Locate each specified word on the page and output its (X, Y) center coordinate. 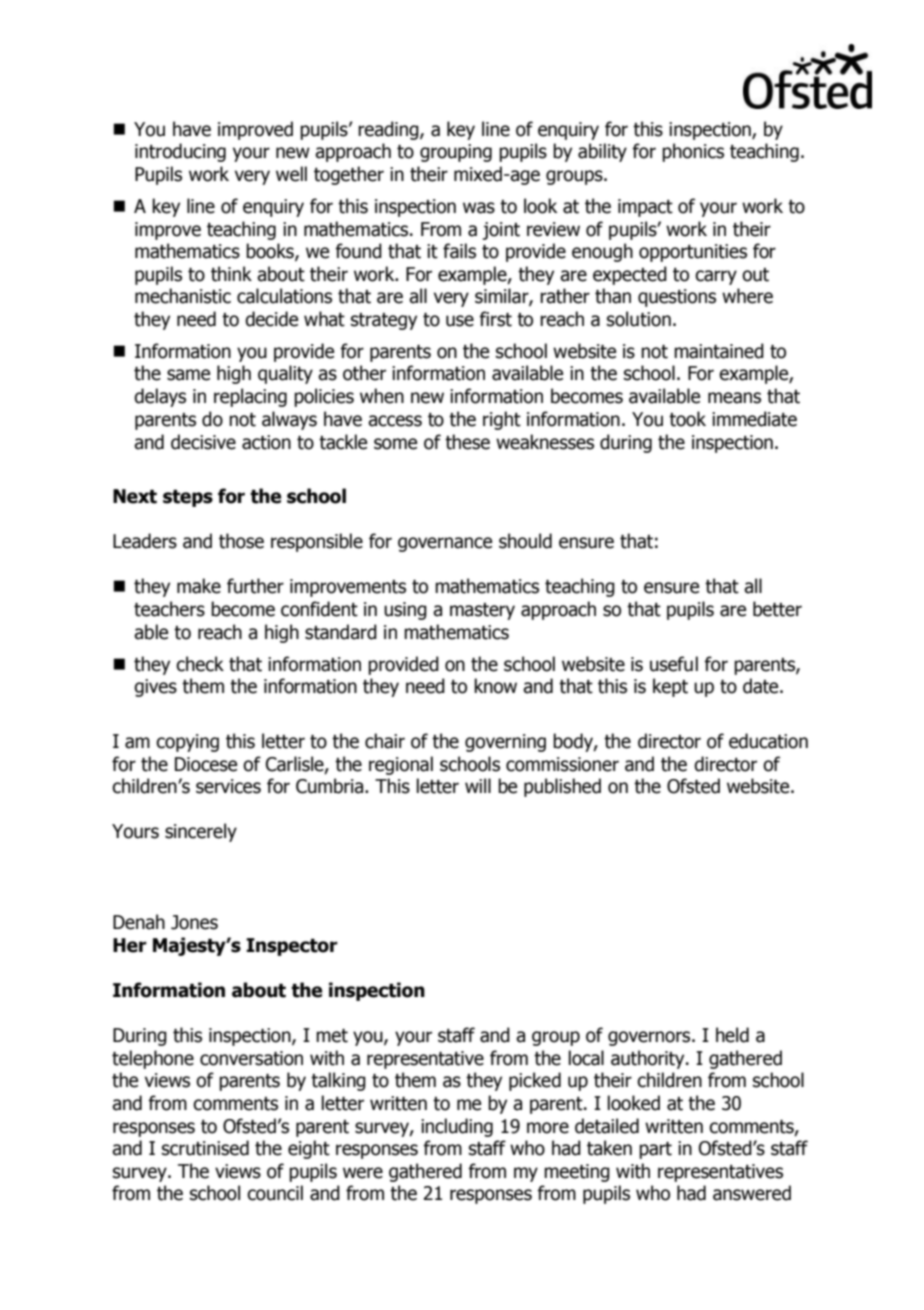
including (457, 1127)
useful (674, 664)
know (495, 686)
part (655, 1150)
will (478, 785)
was (479, 208)
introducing (180, 152)
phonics (693, 152)
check (200, 664)
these (467, 442)
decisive (203, 442)
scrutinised (205, 1148)
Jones (194, 922)
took (687, 419)
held (732, 1035)
